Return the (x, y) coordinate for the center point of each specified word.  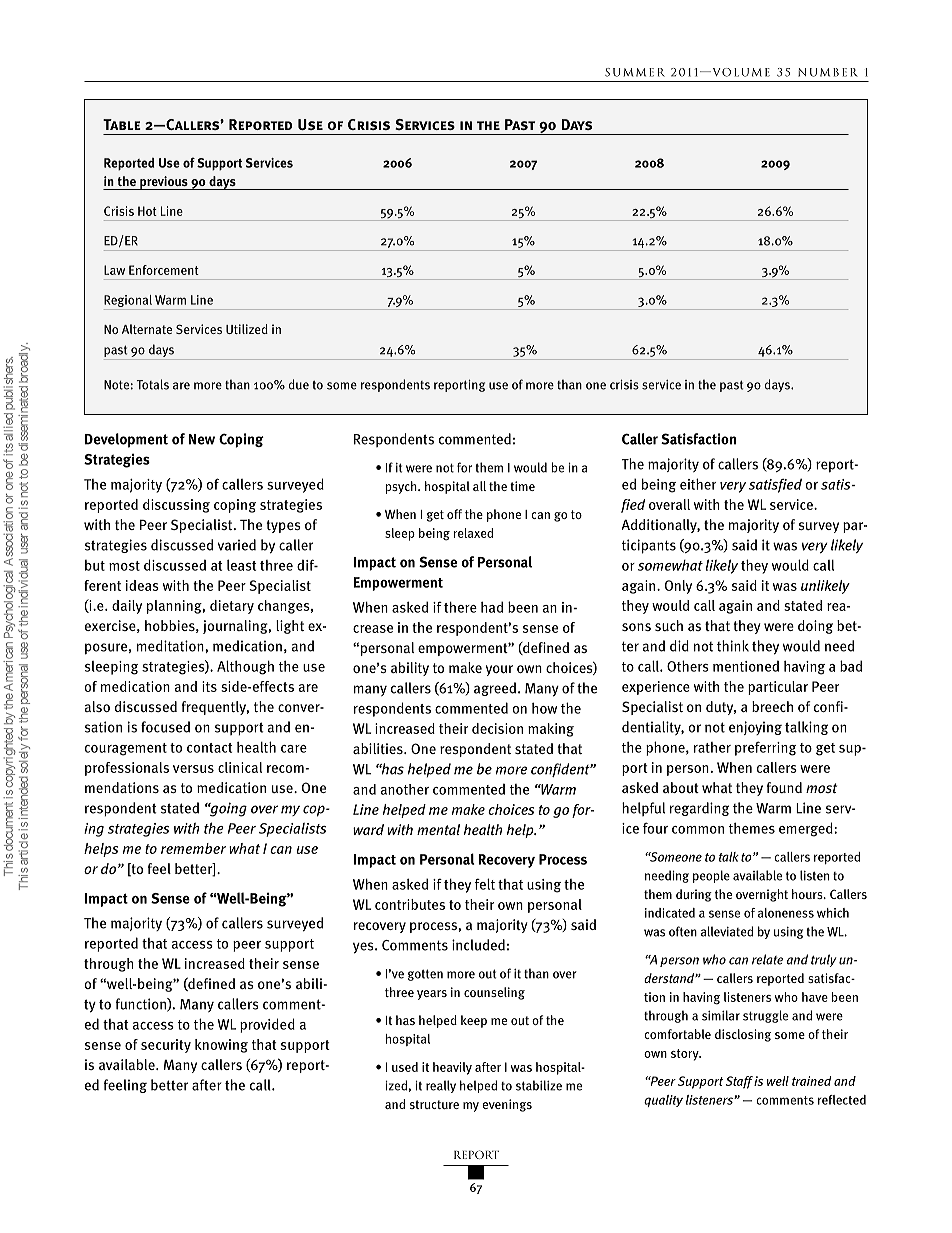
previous (164, 183)
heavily (452, 1068)
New (201, 439)
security (166, 1046)
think (733, 646)
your (499, 670)
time (522, 486)
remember (193, 848)
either (698, 484)
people (711, 876)
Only (678, 587)
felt (485, 884)
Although (245, 667)
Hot (147, 211)
